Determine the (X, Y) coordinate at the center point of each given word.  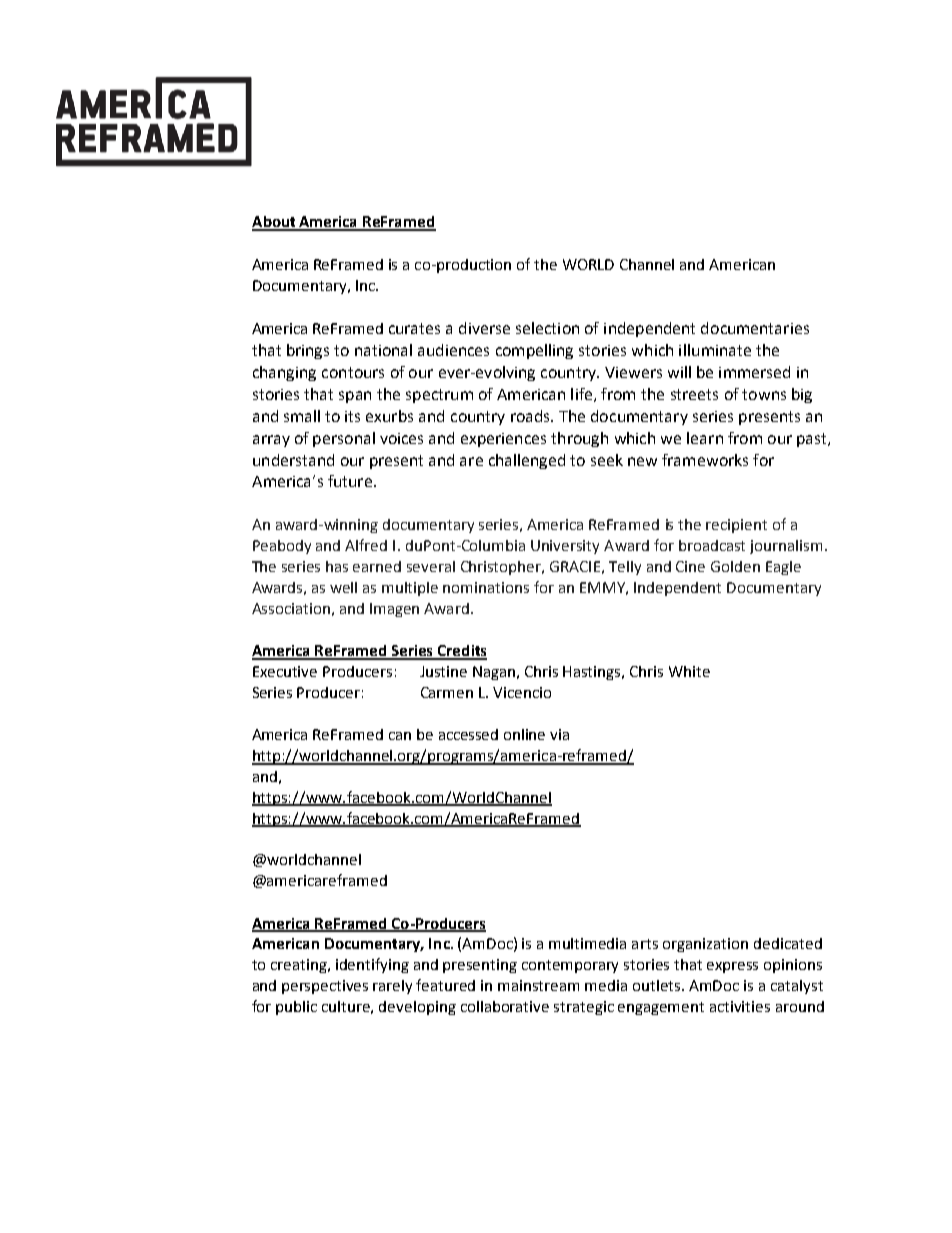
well (343, 587)
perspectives (325, 987)
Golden (735, 566)
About (275, 223)
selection (547, 328)
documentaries (755, 328)
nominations (486, 587)
